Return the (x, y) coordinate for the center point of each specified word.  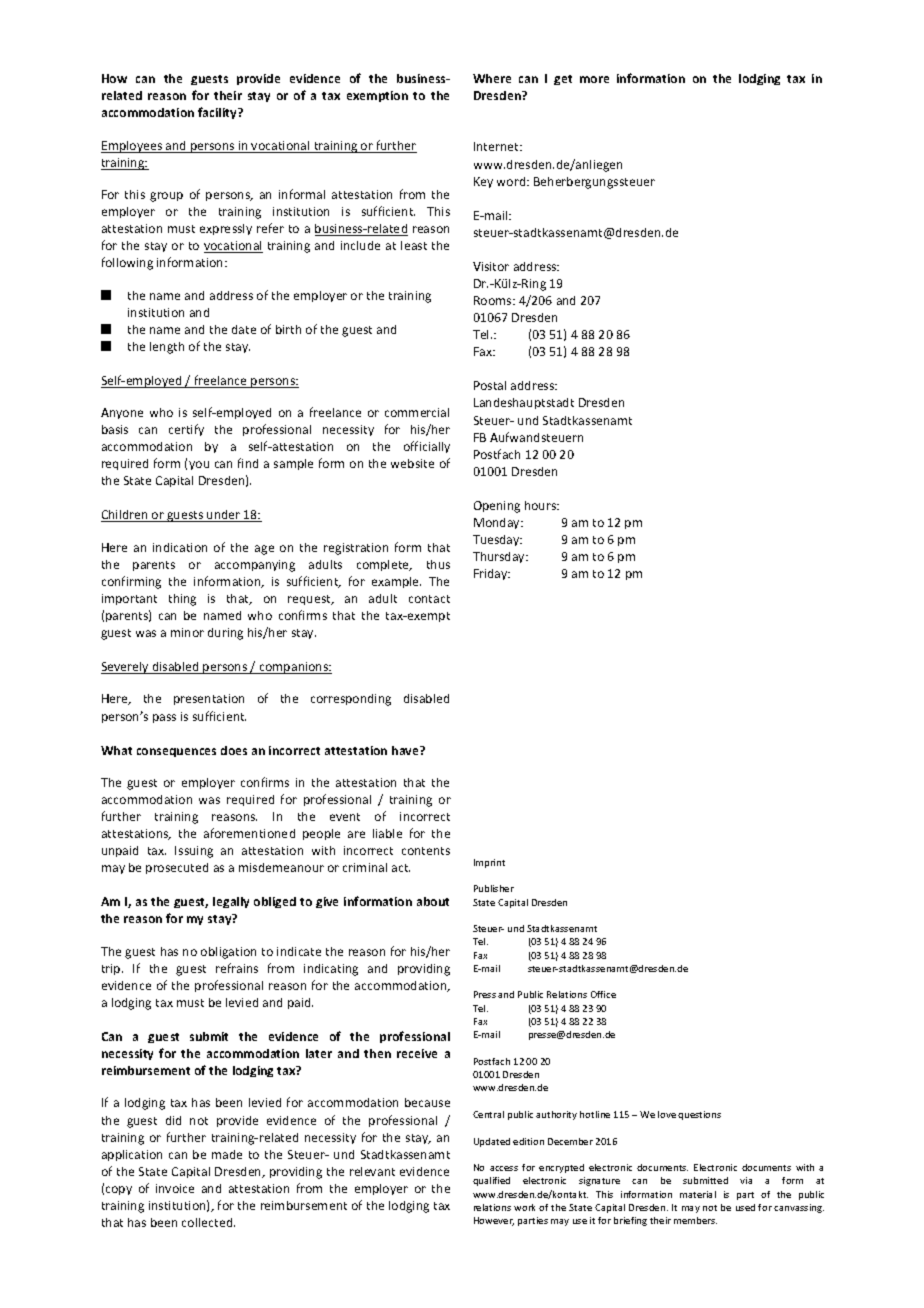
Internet (497, 146)
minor (187, 632)
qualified (491, 1181)
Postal (490, 385)
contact (429, 599)
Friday (492, 574)
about (433, 901)
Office (603, 994)
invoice (175, 1188)
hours (542, 505)
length (167, 348)
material (698, 1194)
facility (218, 113)
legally (231, 902)
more (594, 79)
